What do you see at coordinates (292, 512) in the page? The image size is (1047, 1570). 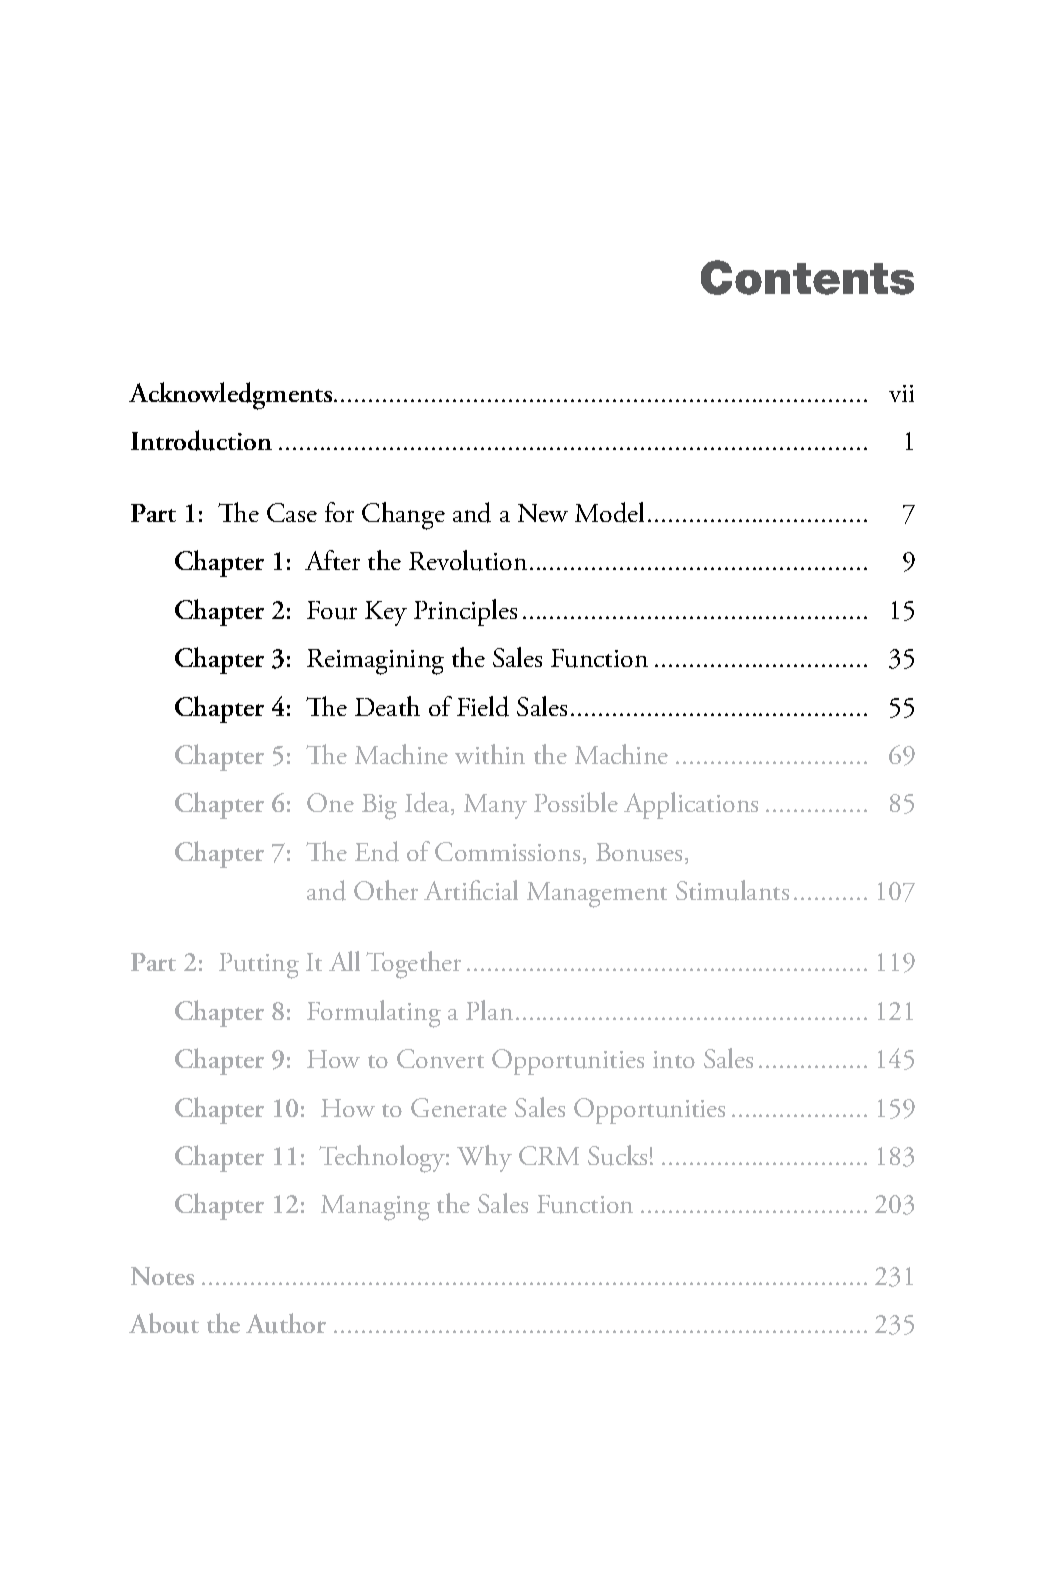 I see `Case` at bounding box center [292, 512].
